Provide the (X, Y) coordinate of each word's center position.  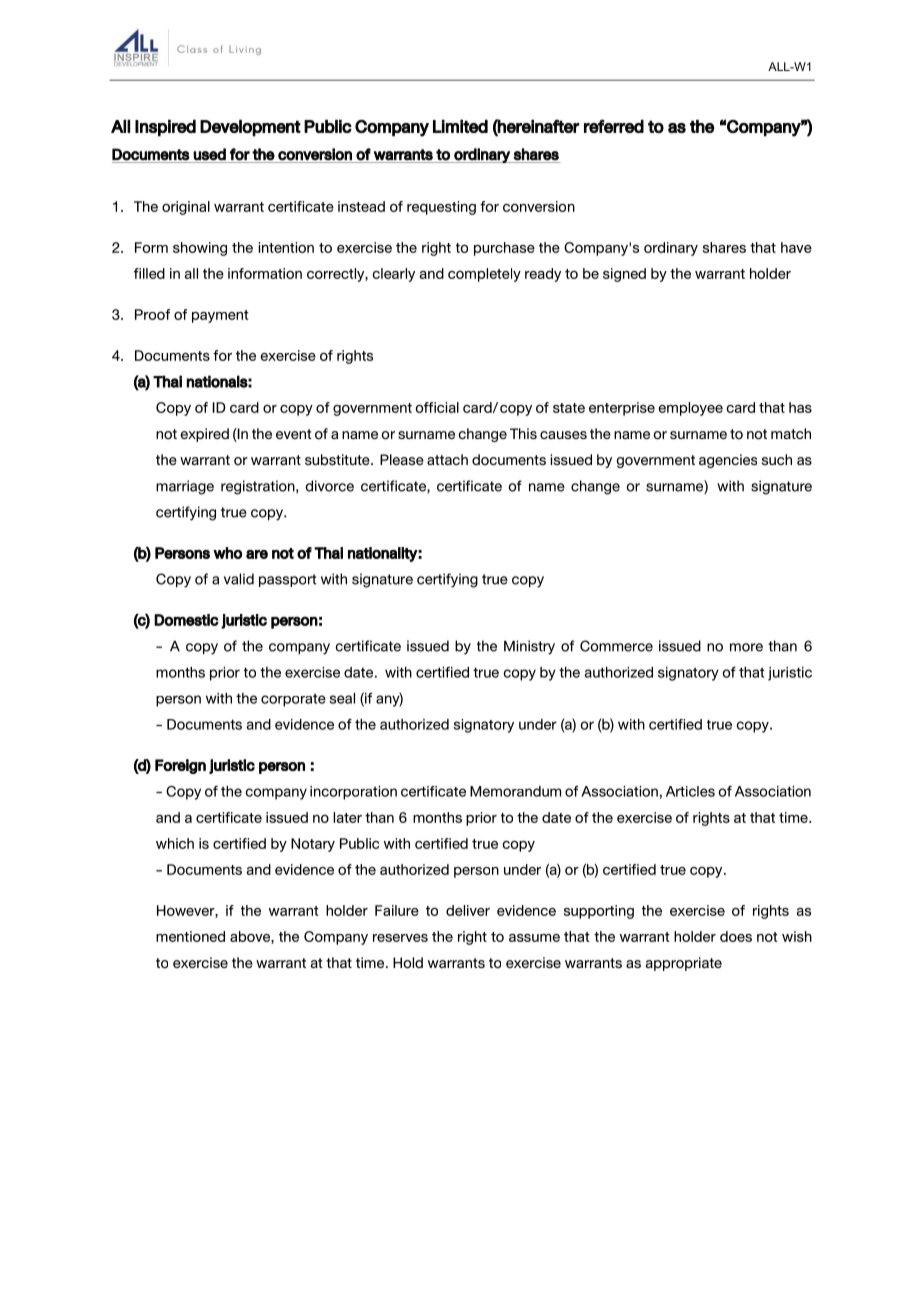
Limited (460, 126)
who (227, 553)
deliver (468, 910)
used (209, 154)
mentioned (190, 936)
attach (447, 459)
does (736, 936)
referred (614, 126)
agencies (728, 461)
